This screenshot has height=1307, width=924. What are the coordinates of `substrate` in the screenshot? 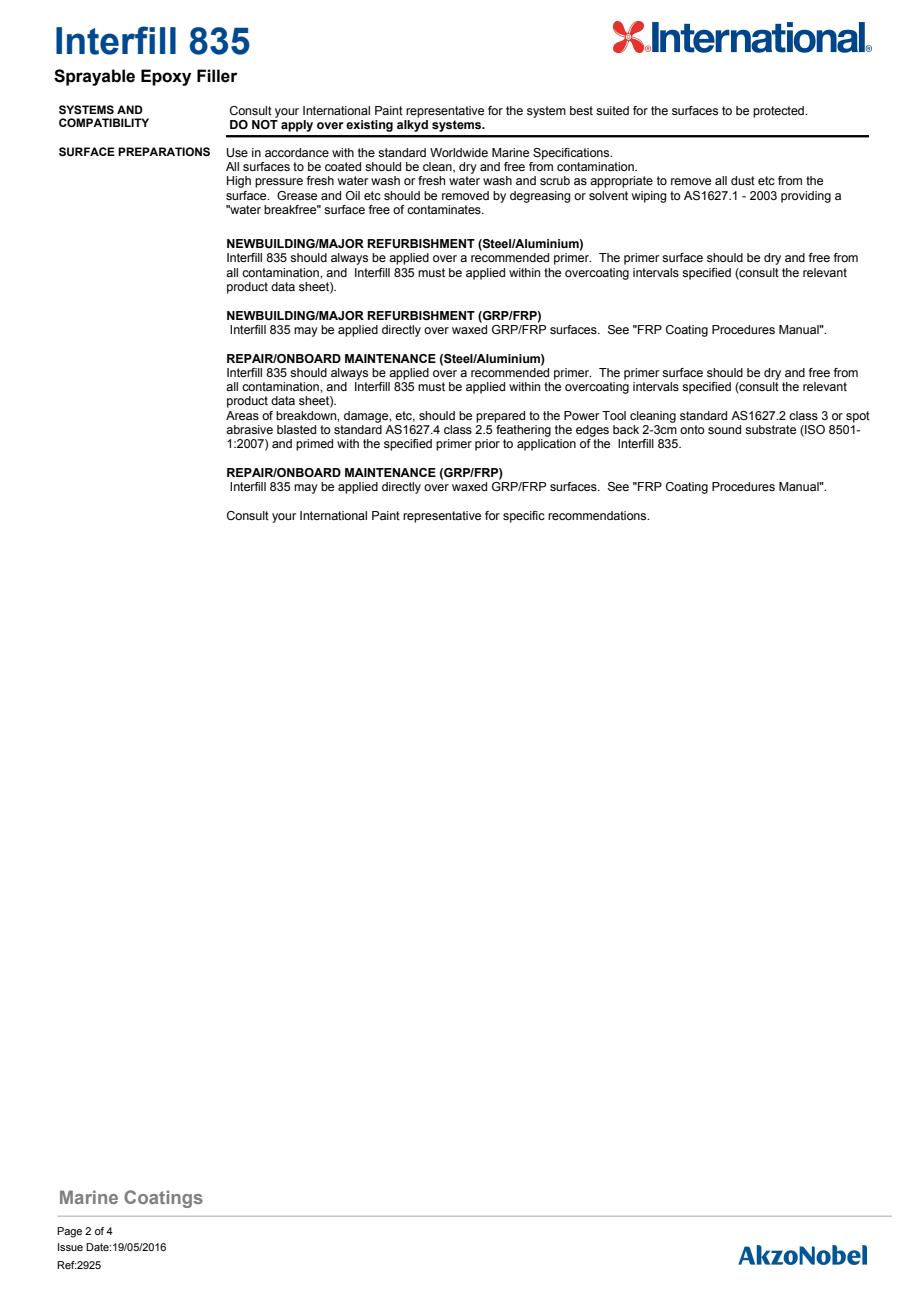 It's located at (770, 429).
